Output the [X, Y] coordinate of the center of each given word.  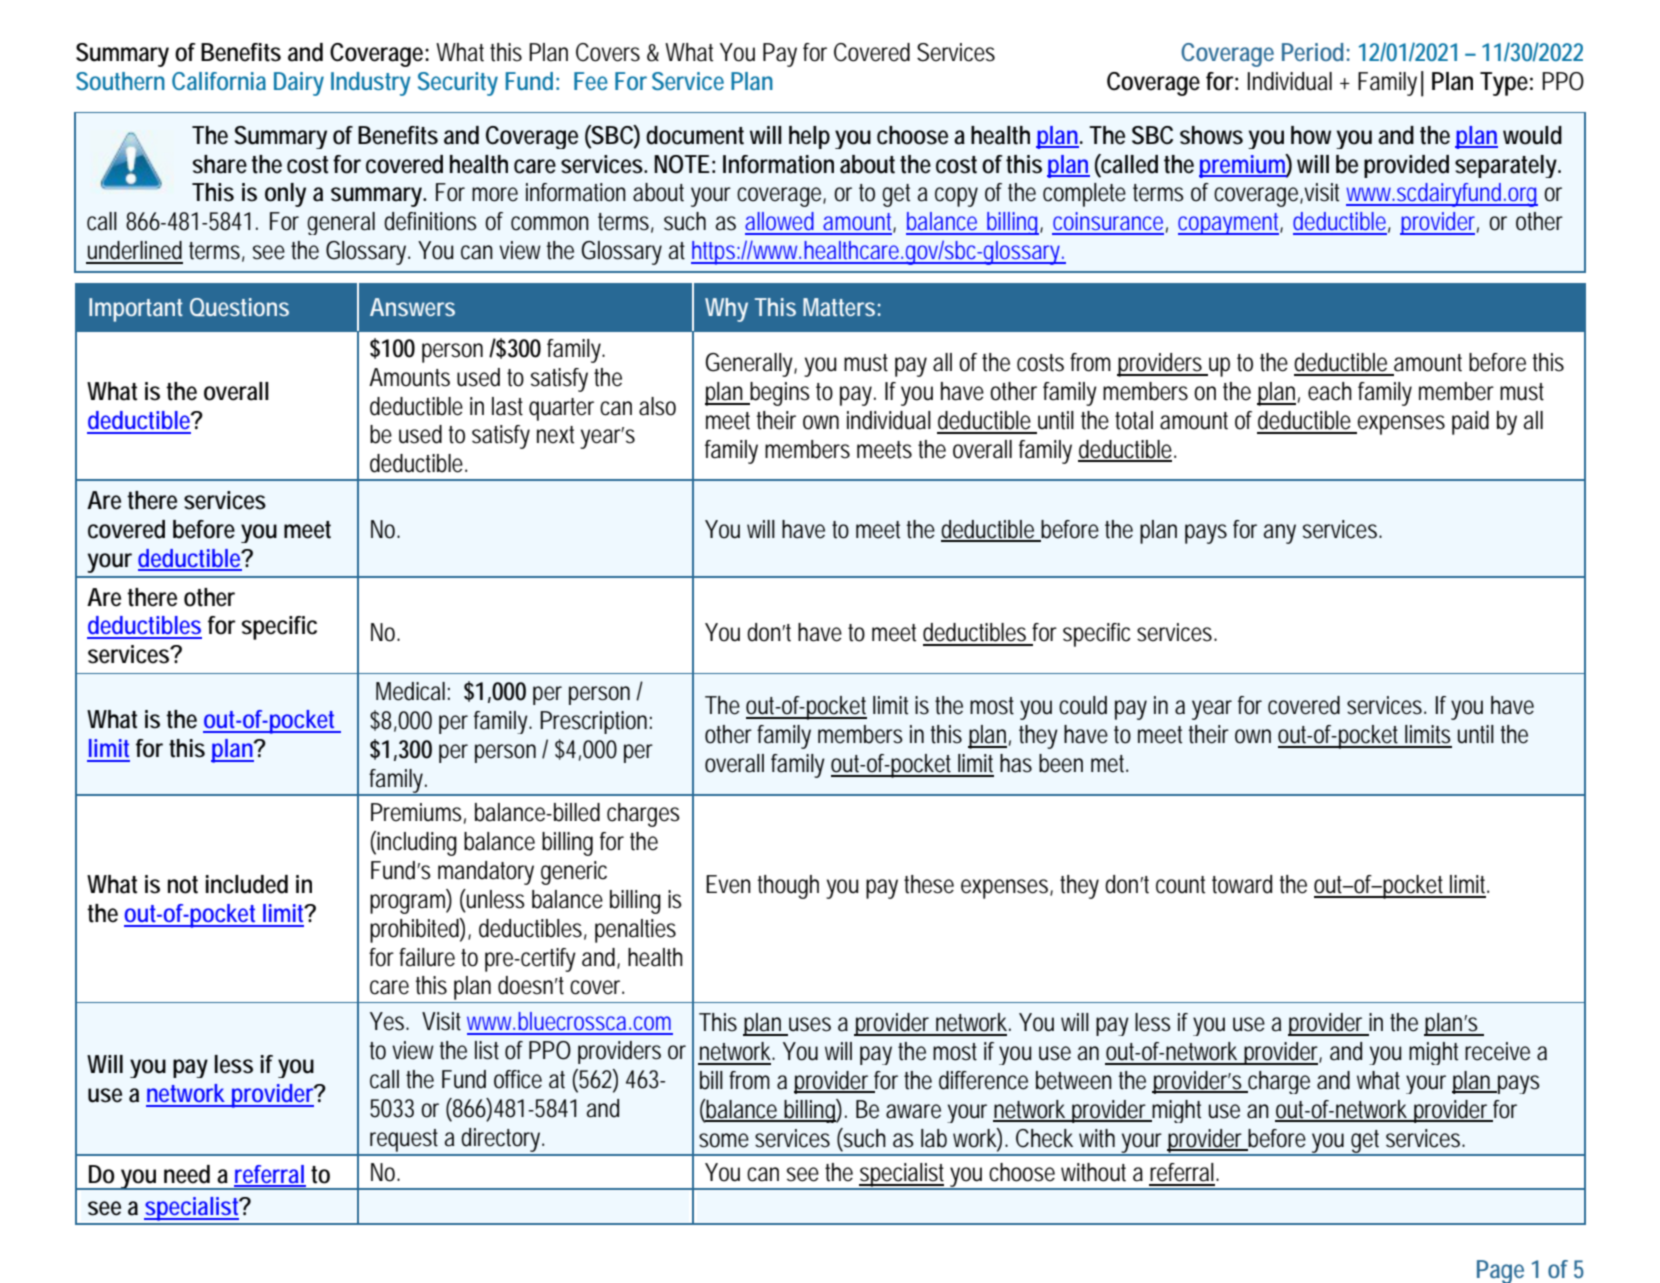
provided [1406, 166]
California [219, 81]
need [187, 1174]
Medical [410, 691]
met [1109, 764]
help [809, 137]
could [1083, 705]
